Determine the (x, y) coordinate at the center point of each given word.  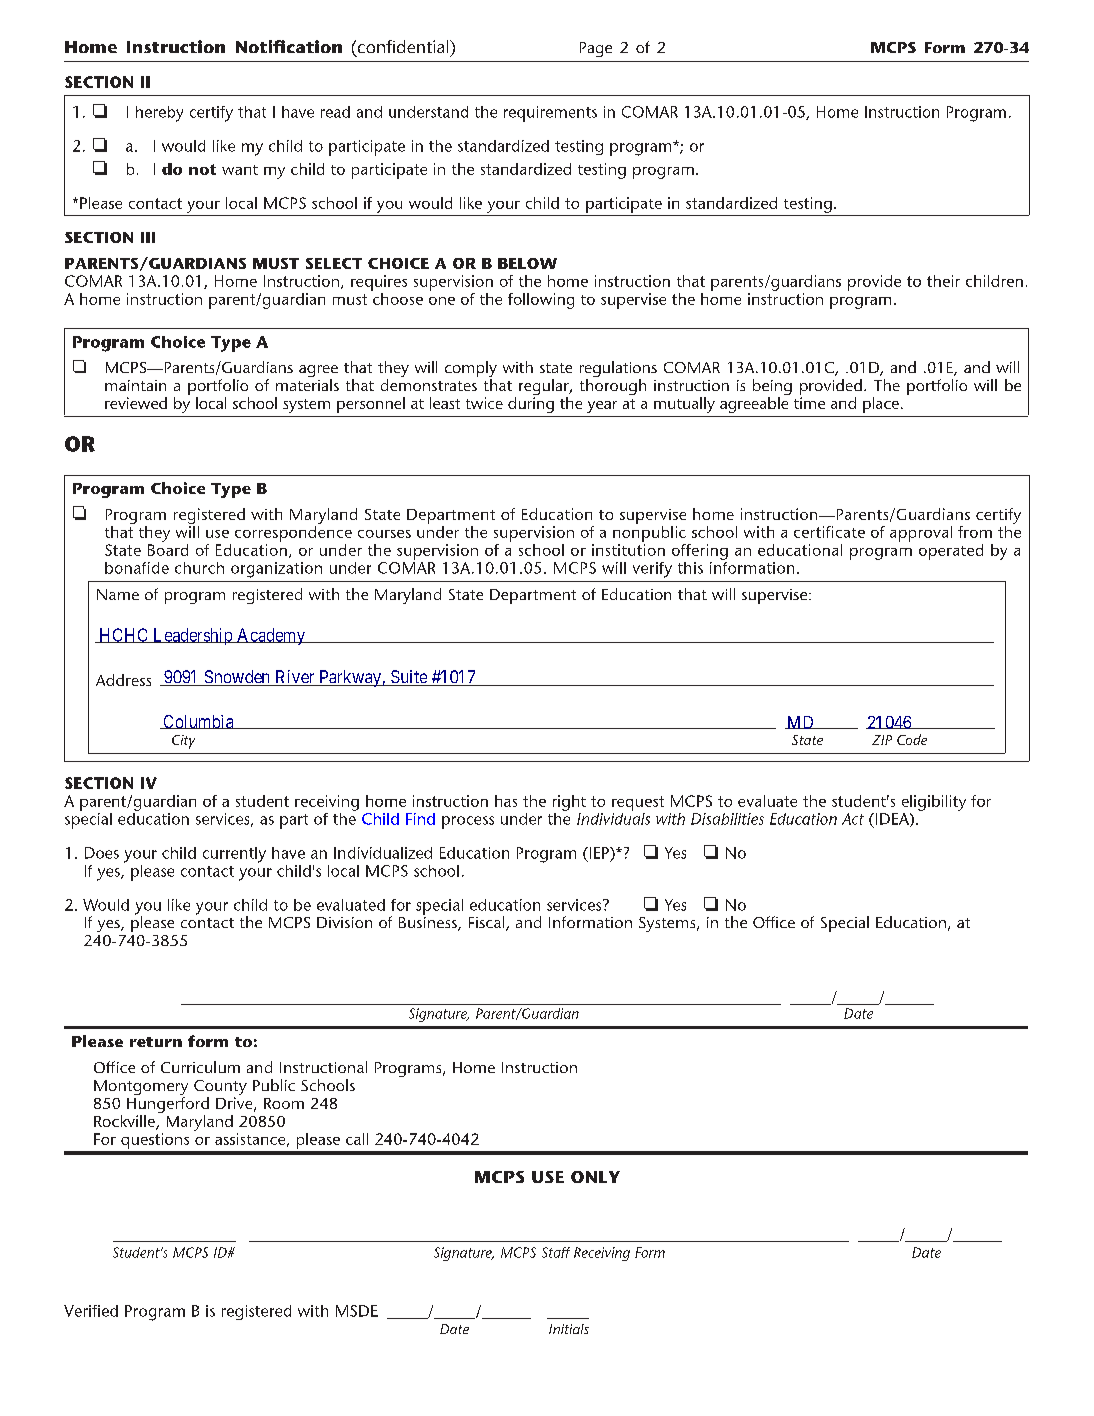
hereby (159, 114)
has (506, 801)
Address (123, 680)
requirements (550, 114)
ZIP (882, 740)
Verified (91, 1311)
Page (596, 49)
